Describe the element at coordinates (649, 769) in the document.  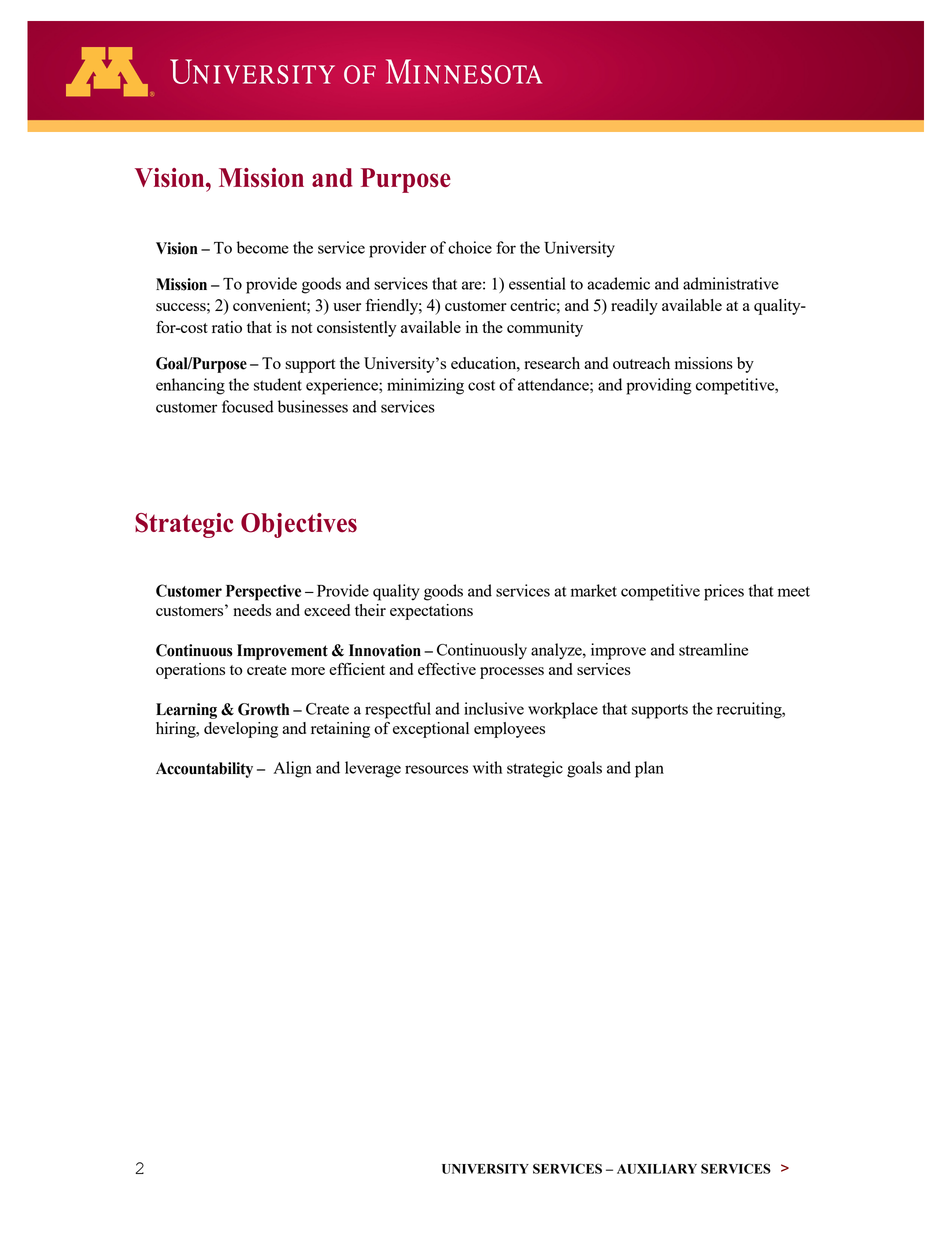
I see `plan` at that location.
